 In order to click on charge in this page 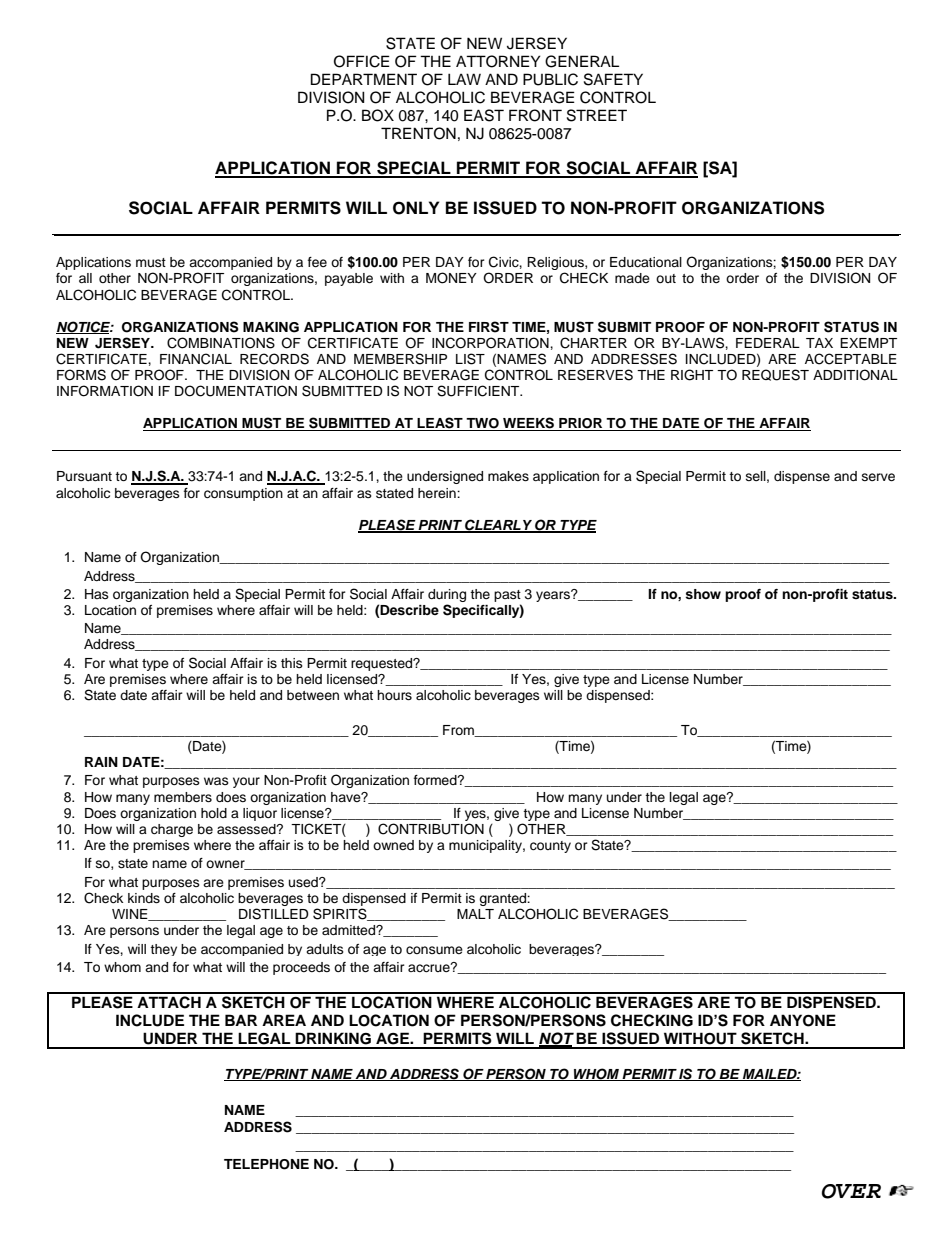, I will do `click(172, 830)`.
